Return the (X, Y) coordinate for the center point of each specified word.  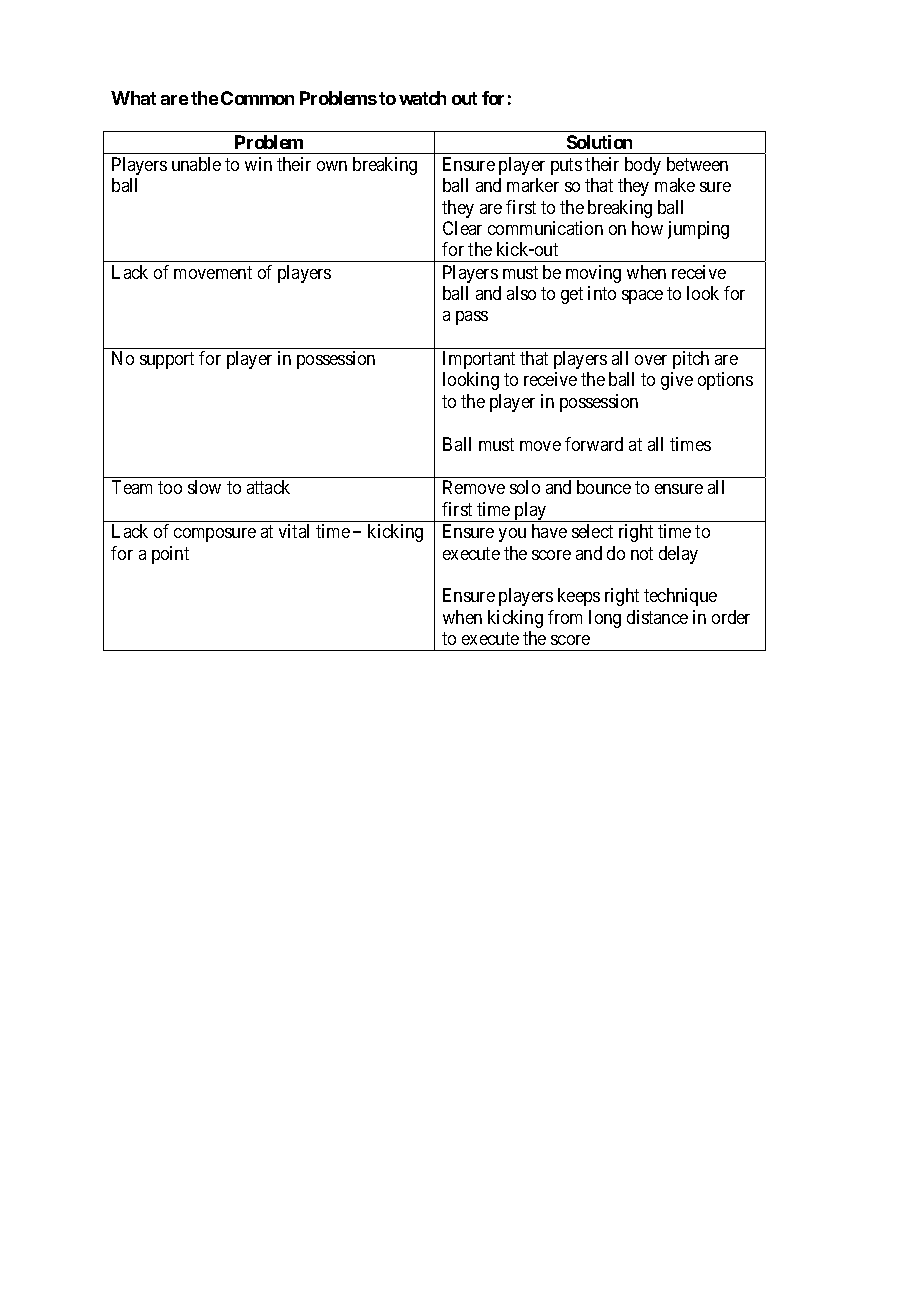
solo (525, 487)
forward (594, 444)
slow (204, 487)
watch (422, 98)
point (170, 555)
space (642, 297)
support (167, 360)
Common (257, 98)
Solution (599, 142)
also (521, 293)
